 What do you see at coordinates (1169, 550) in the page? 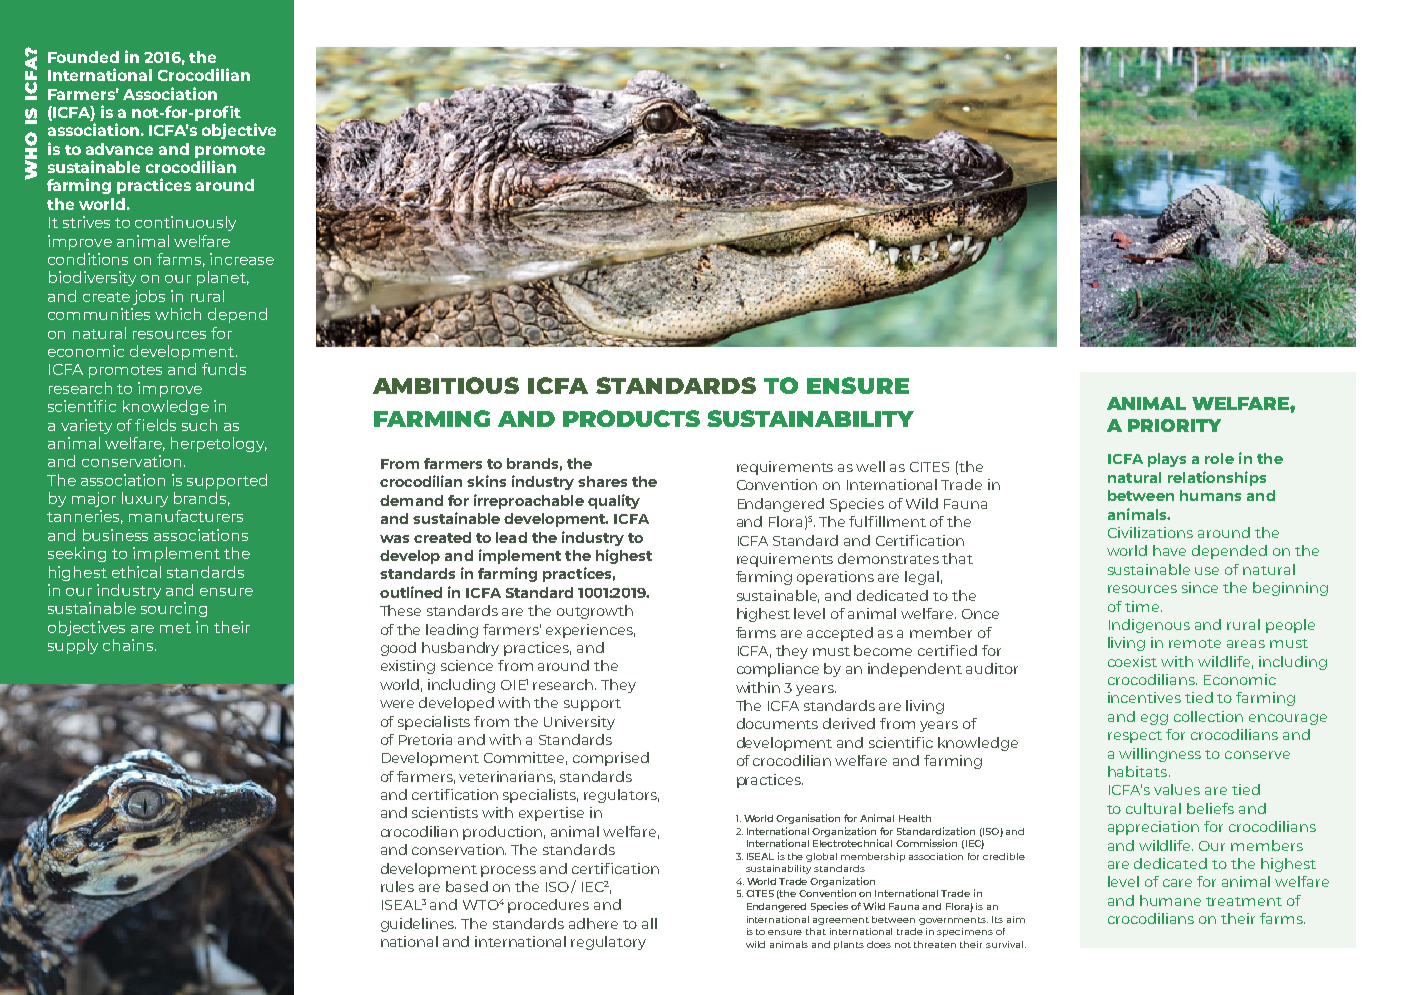
I see `have` at bounding box center [1169, 550].
